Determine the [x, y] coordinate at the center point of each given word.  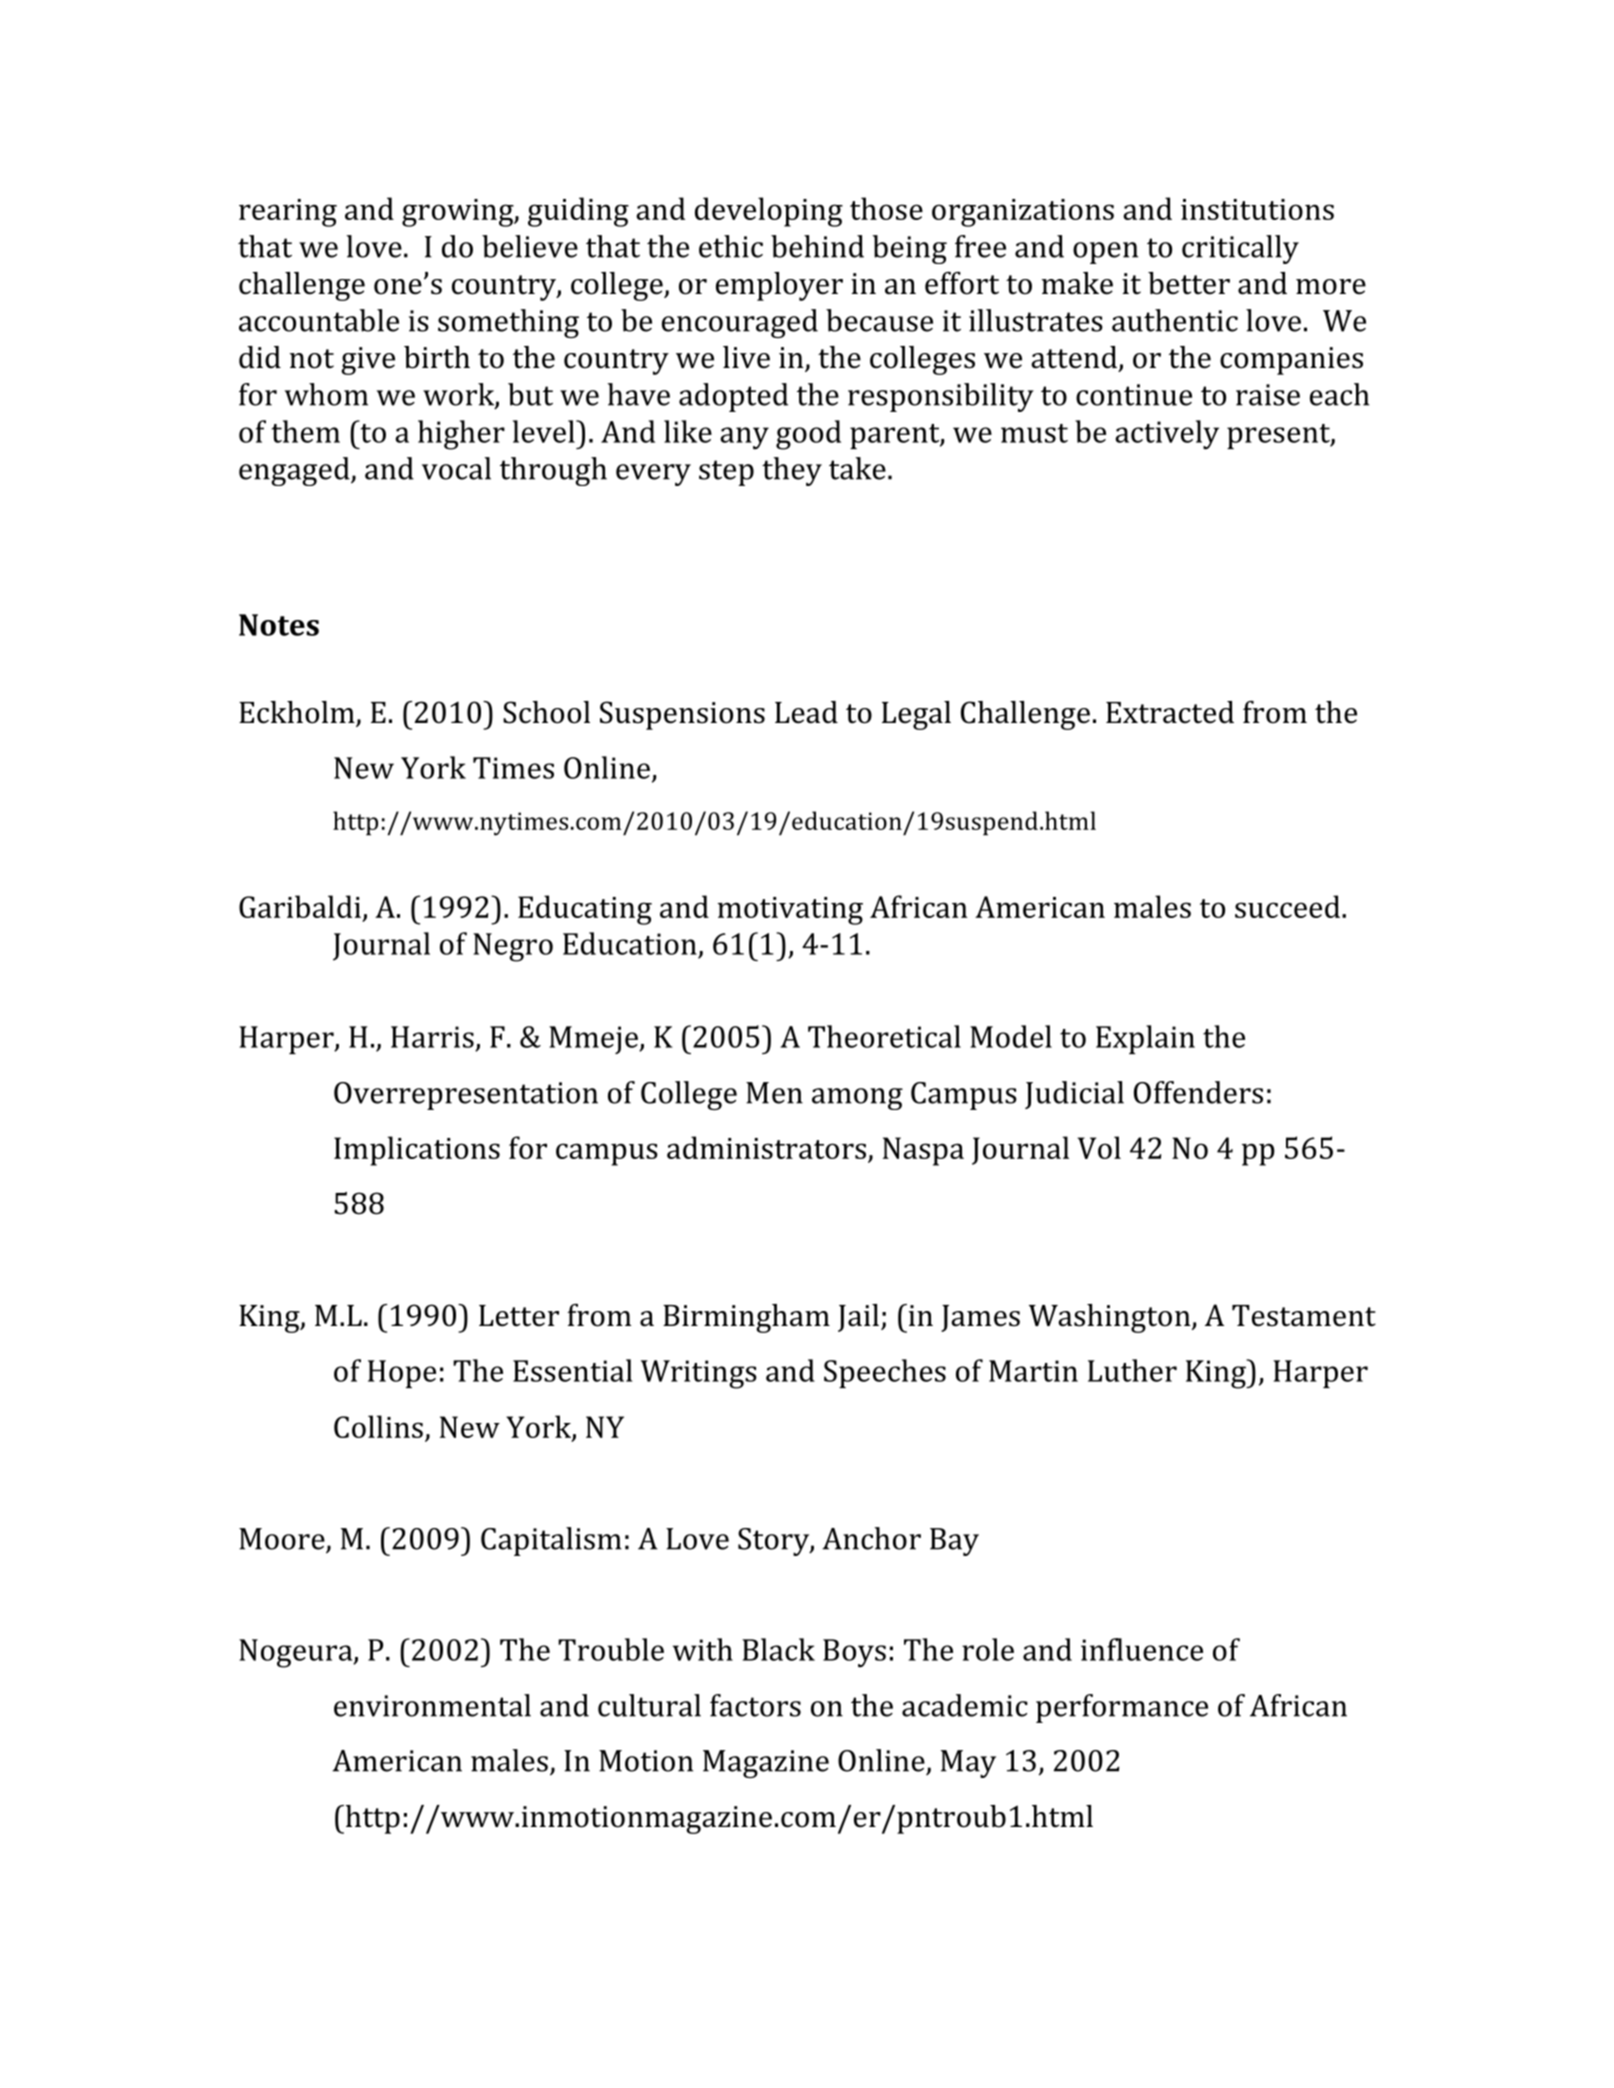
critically [1240, 249]
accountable [319, 320]
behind [817, 246]
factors [755, 1705]
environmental [432, 1705]
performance [1122, 1708]
